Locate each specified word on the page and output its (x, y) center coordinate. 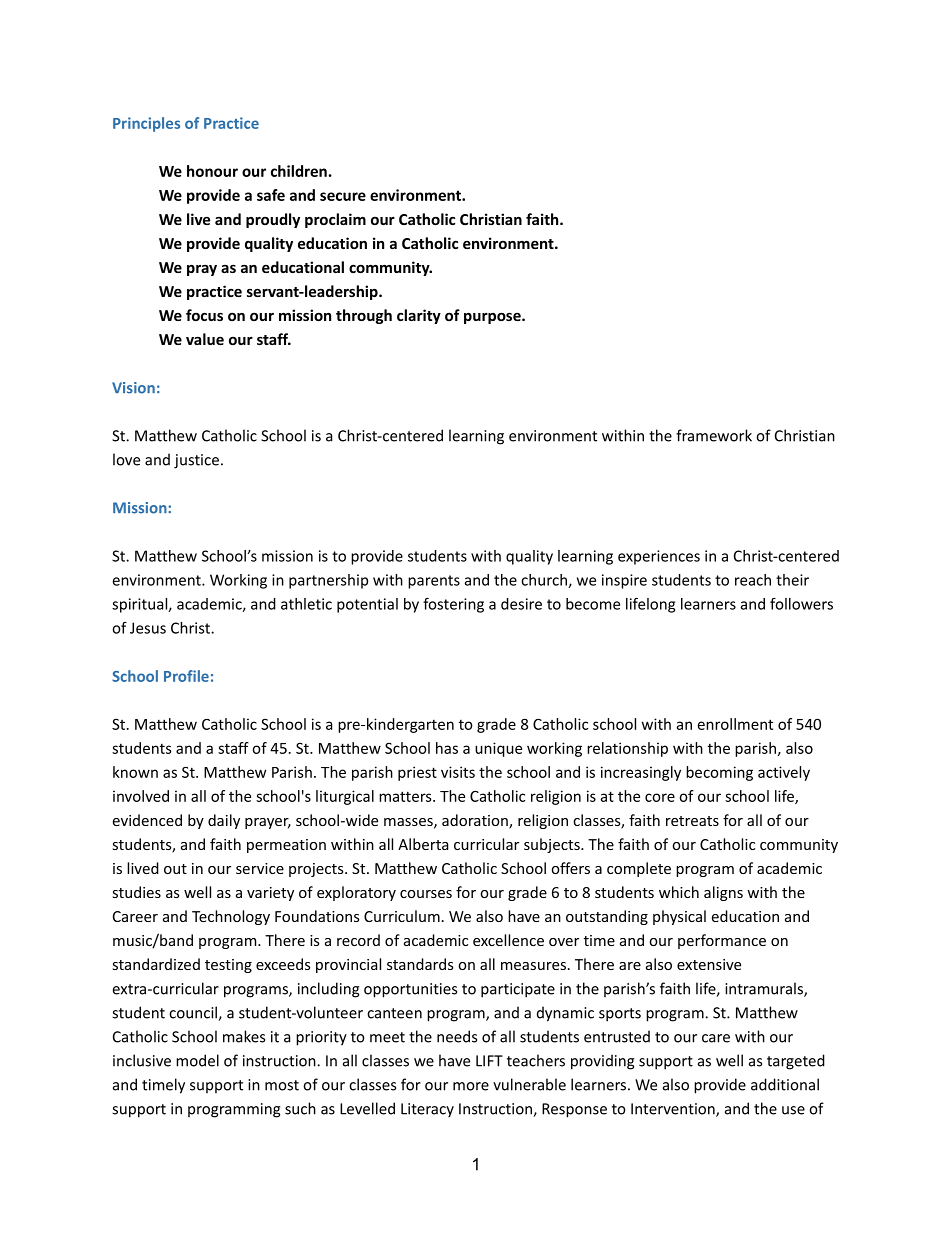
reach (753, 580)
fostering (453, 605)
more (471, 1086)
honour (212, 171)
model (197, 1060)
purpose (493, 318)
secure (343, 196)
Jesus (148, 628)
